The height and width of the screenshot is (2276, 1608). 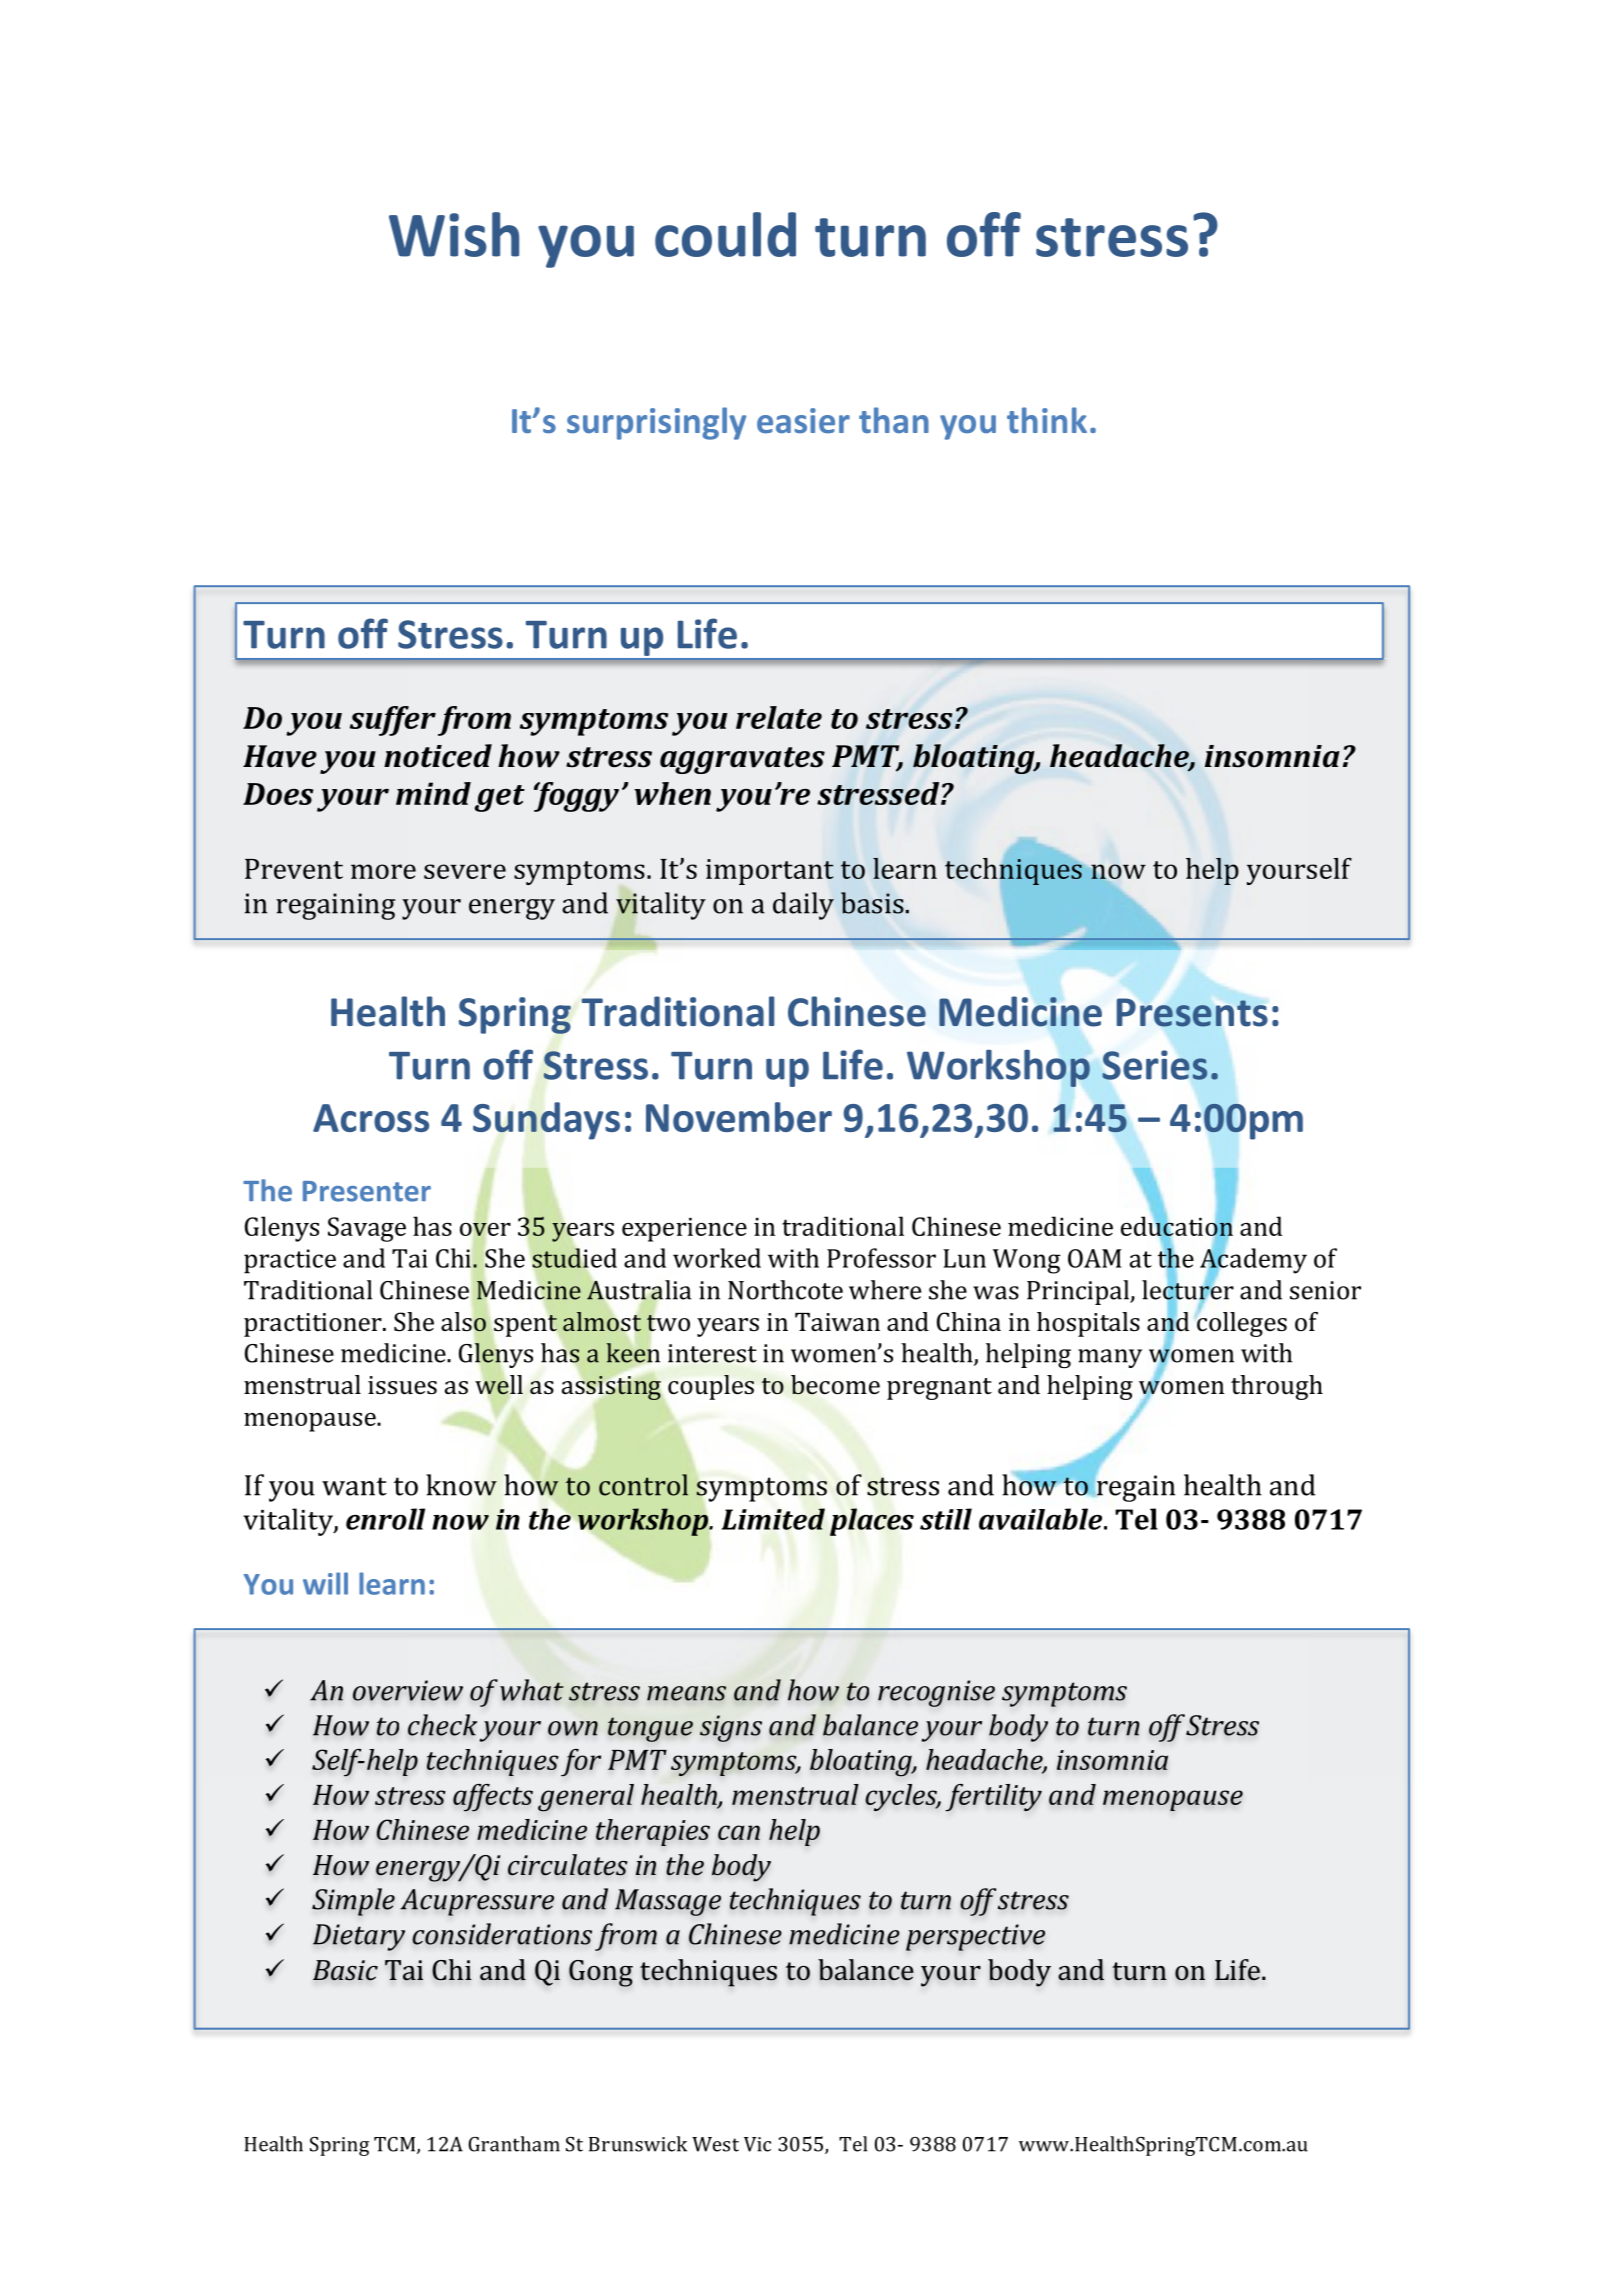 What do you see at coordinates (367, 1191) in the screenshot?
I see `Presenter` at bounding box center [367, 1191].
